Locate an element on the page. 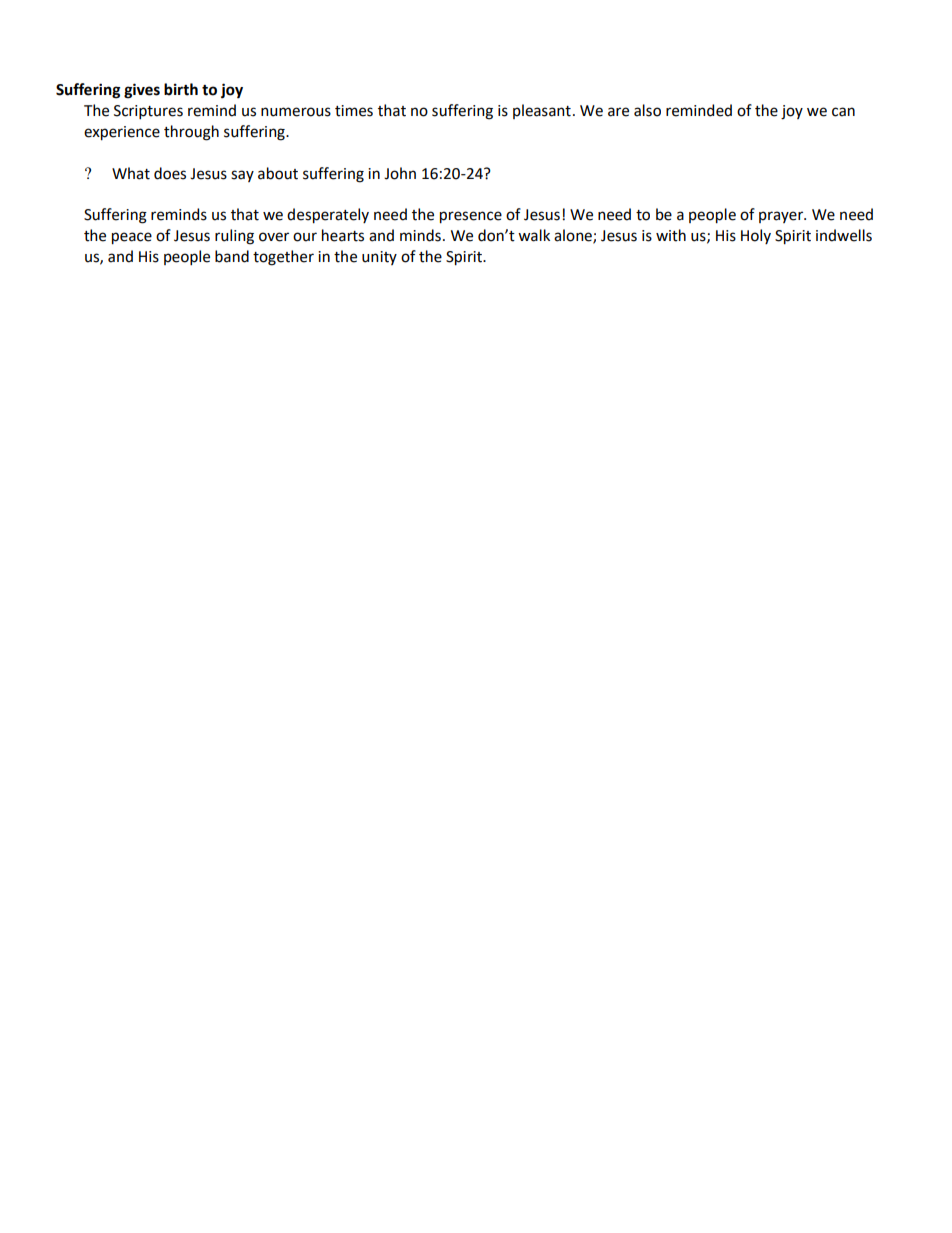  pleasant is located at coordinates (542, 111).
